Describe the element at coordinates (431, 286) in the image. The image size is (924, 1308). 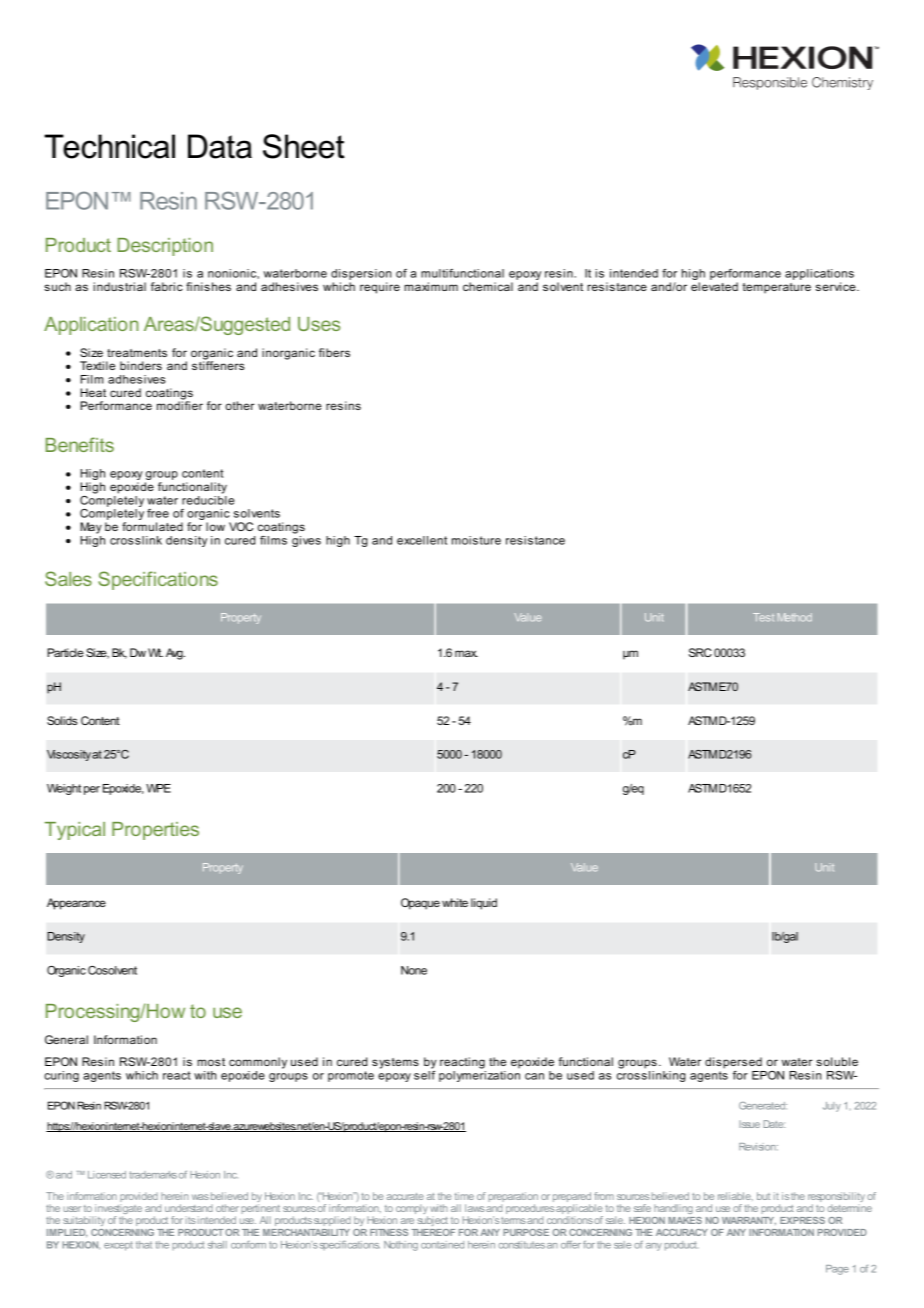
I see `maximum` at that location.
